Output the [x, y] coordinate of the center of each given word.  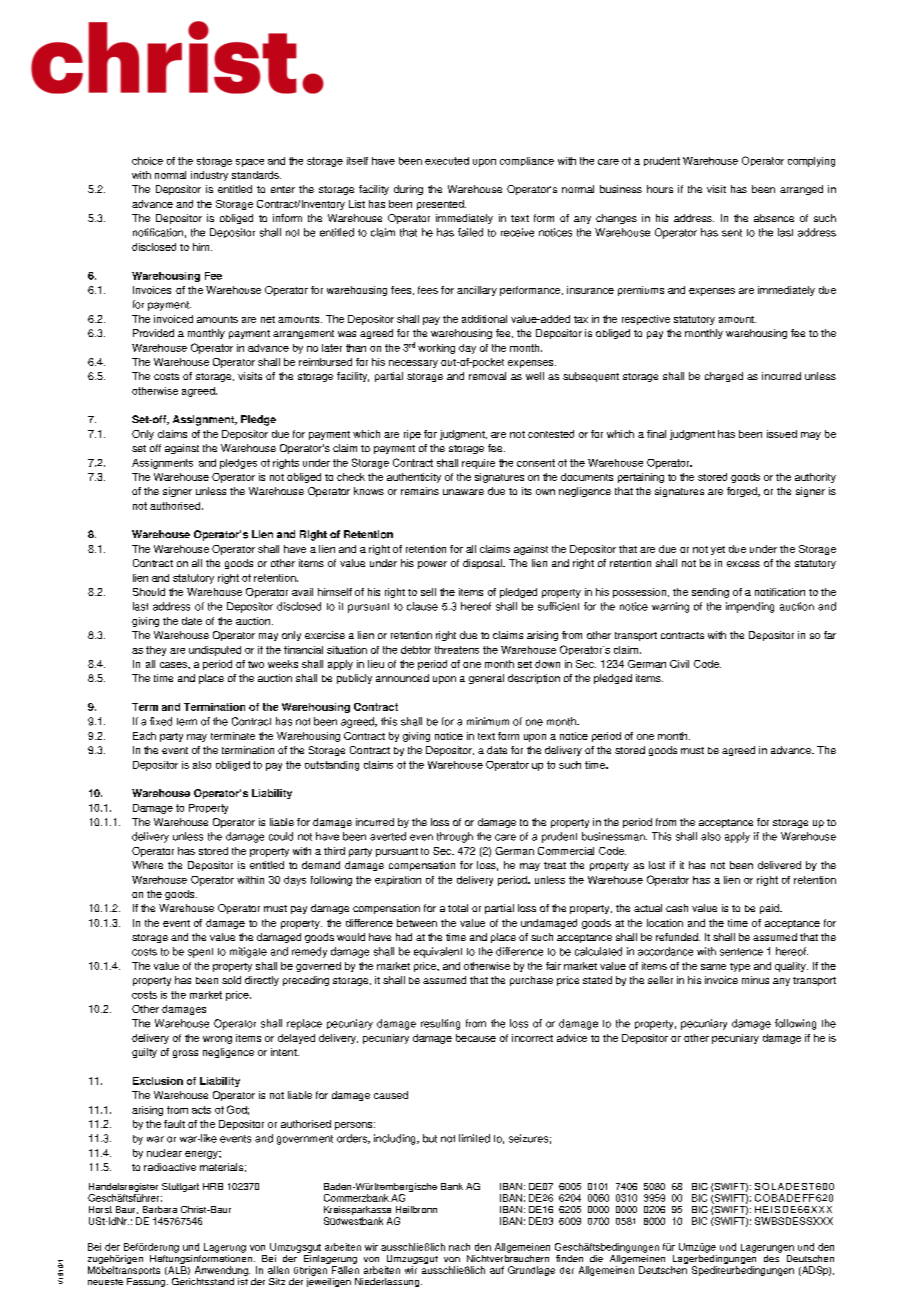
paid [770, 909]
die [596, 1258]
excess [743, 564]
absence [774, 218]
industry [209, 176]
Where [147, 865]
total [458, 908]
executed [447, 161]
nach [459, 1247]
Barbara [160, 1209]
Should [149, 592]
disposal [483, 564]
